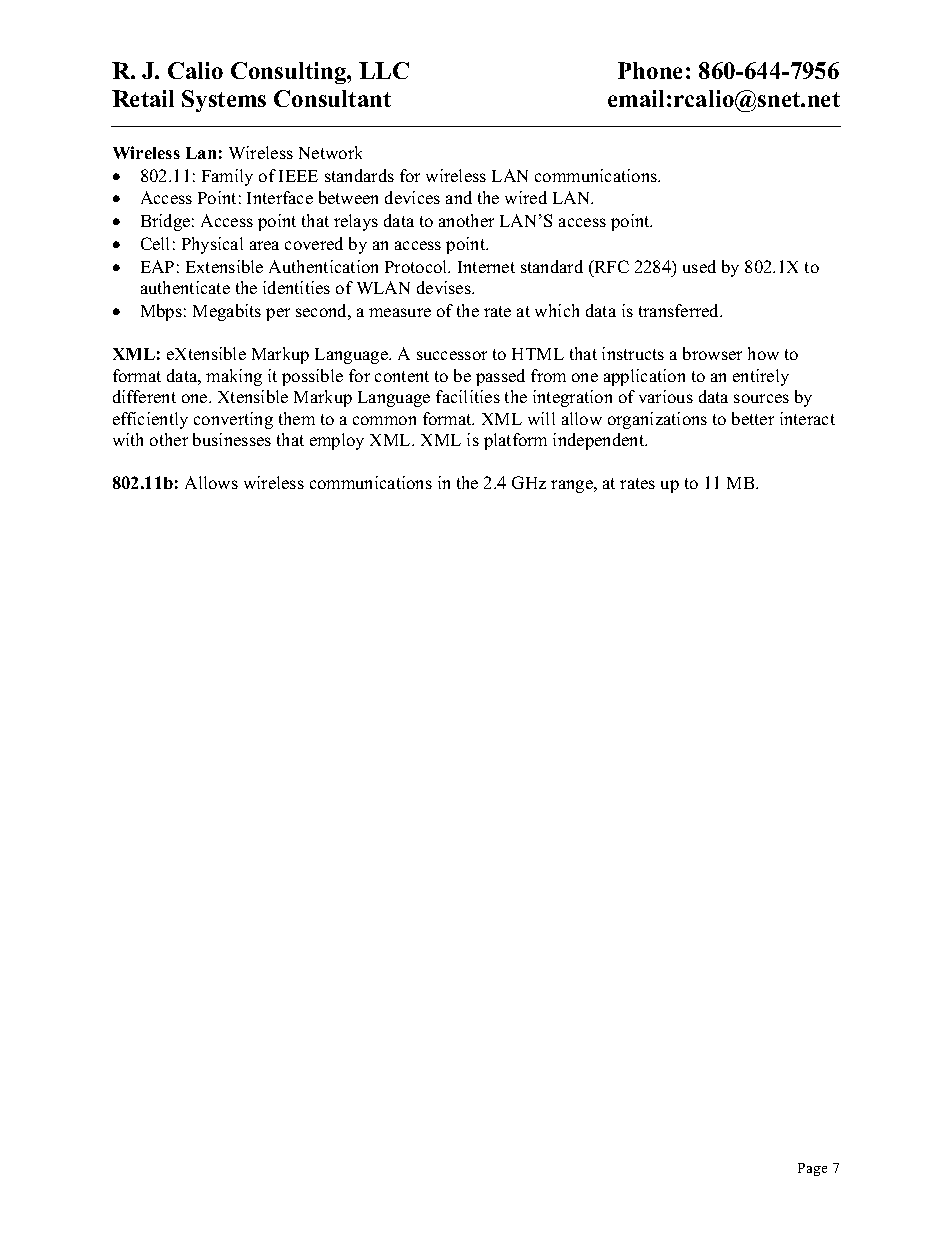 The height and width of the screenshot is (1233, 952). I want to click on LLC, so click(384, 70).
